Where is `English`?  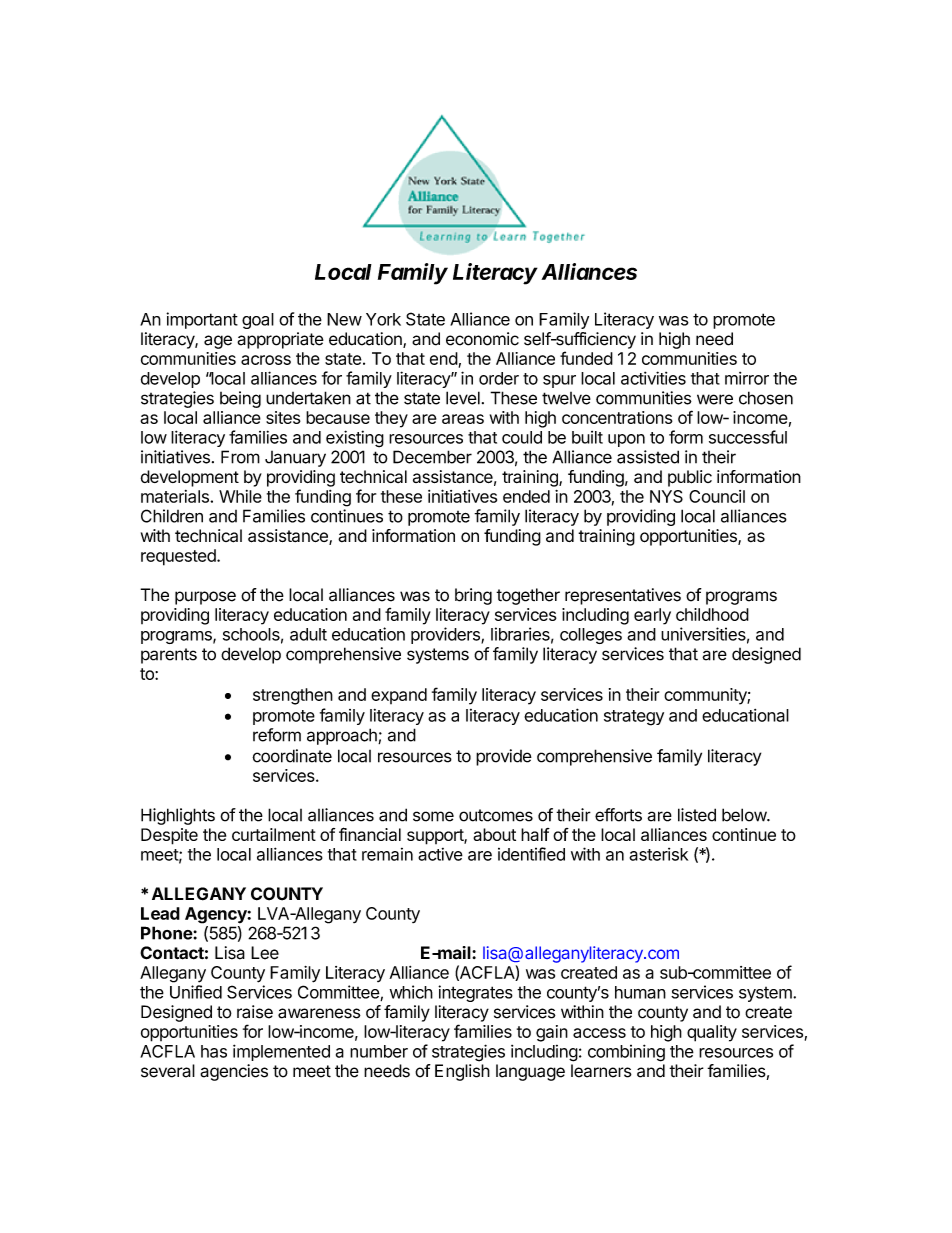
English is located at coordinates (462, 1072).
